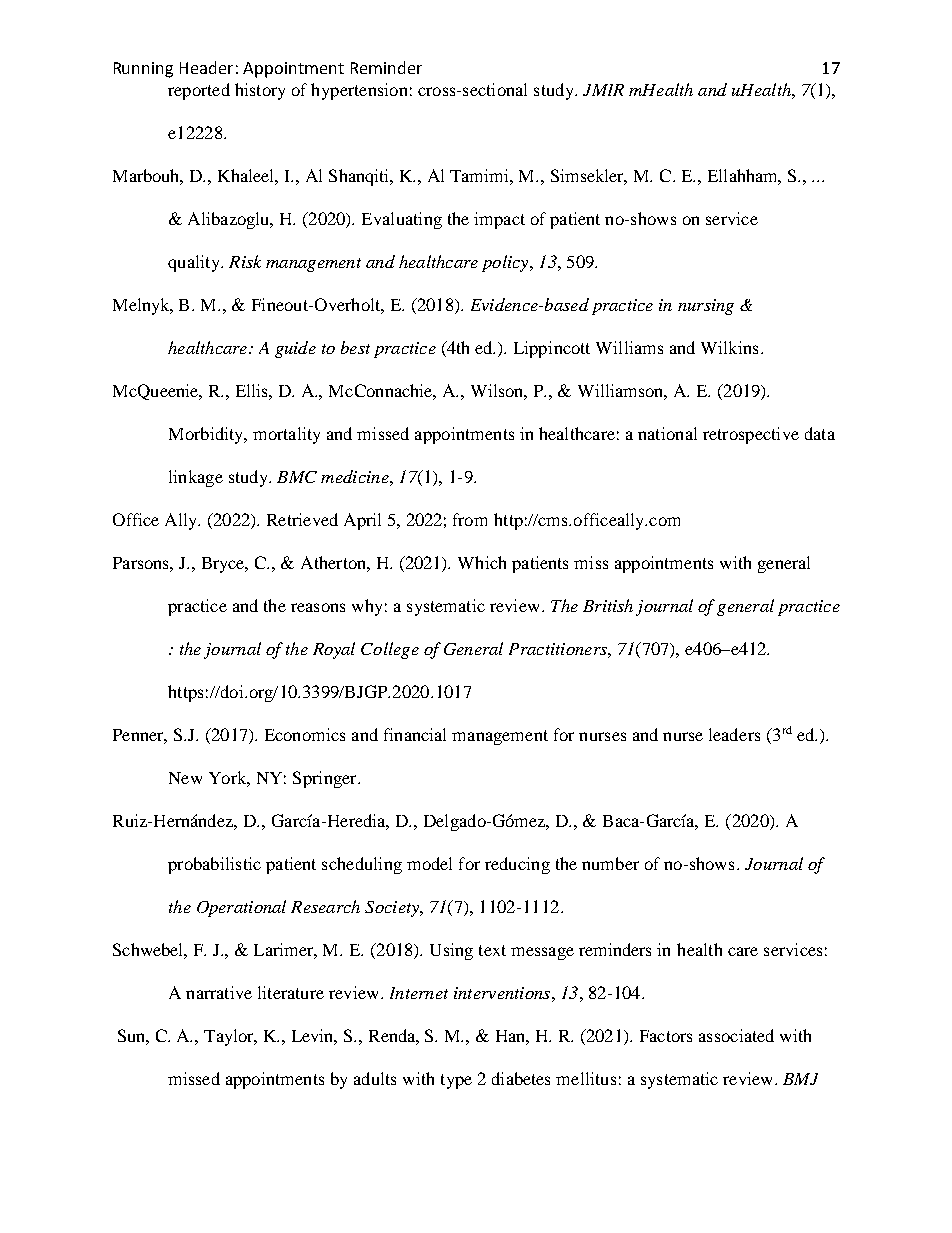  What do you see at coordinates (334, 650) in the page?
I see `Royal` at bounding box center [334, 650].
